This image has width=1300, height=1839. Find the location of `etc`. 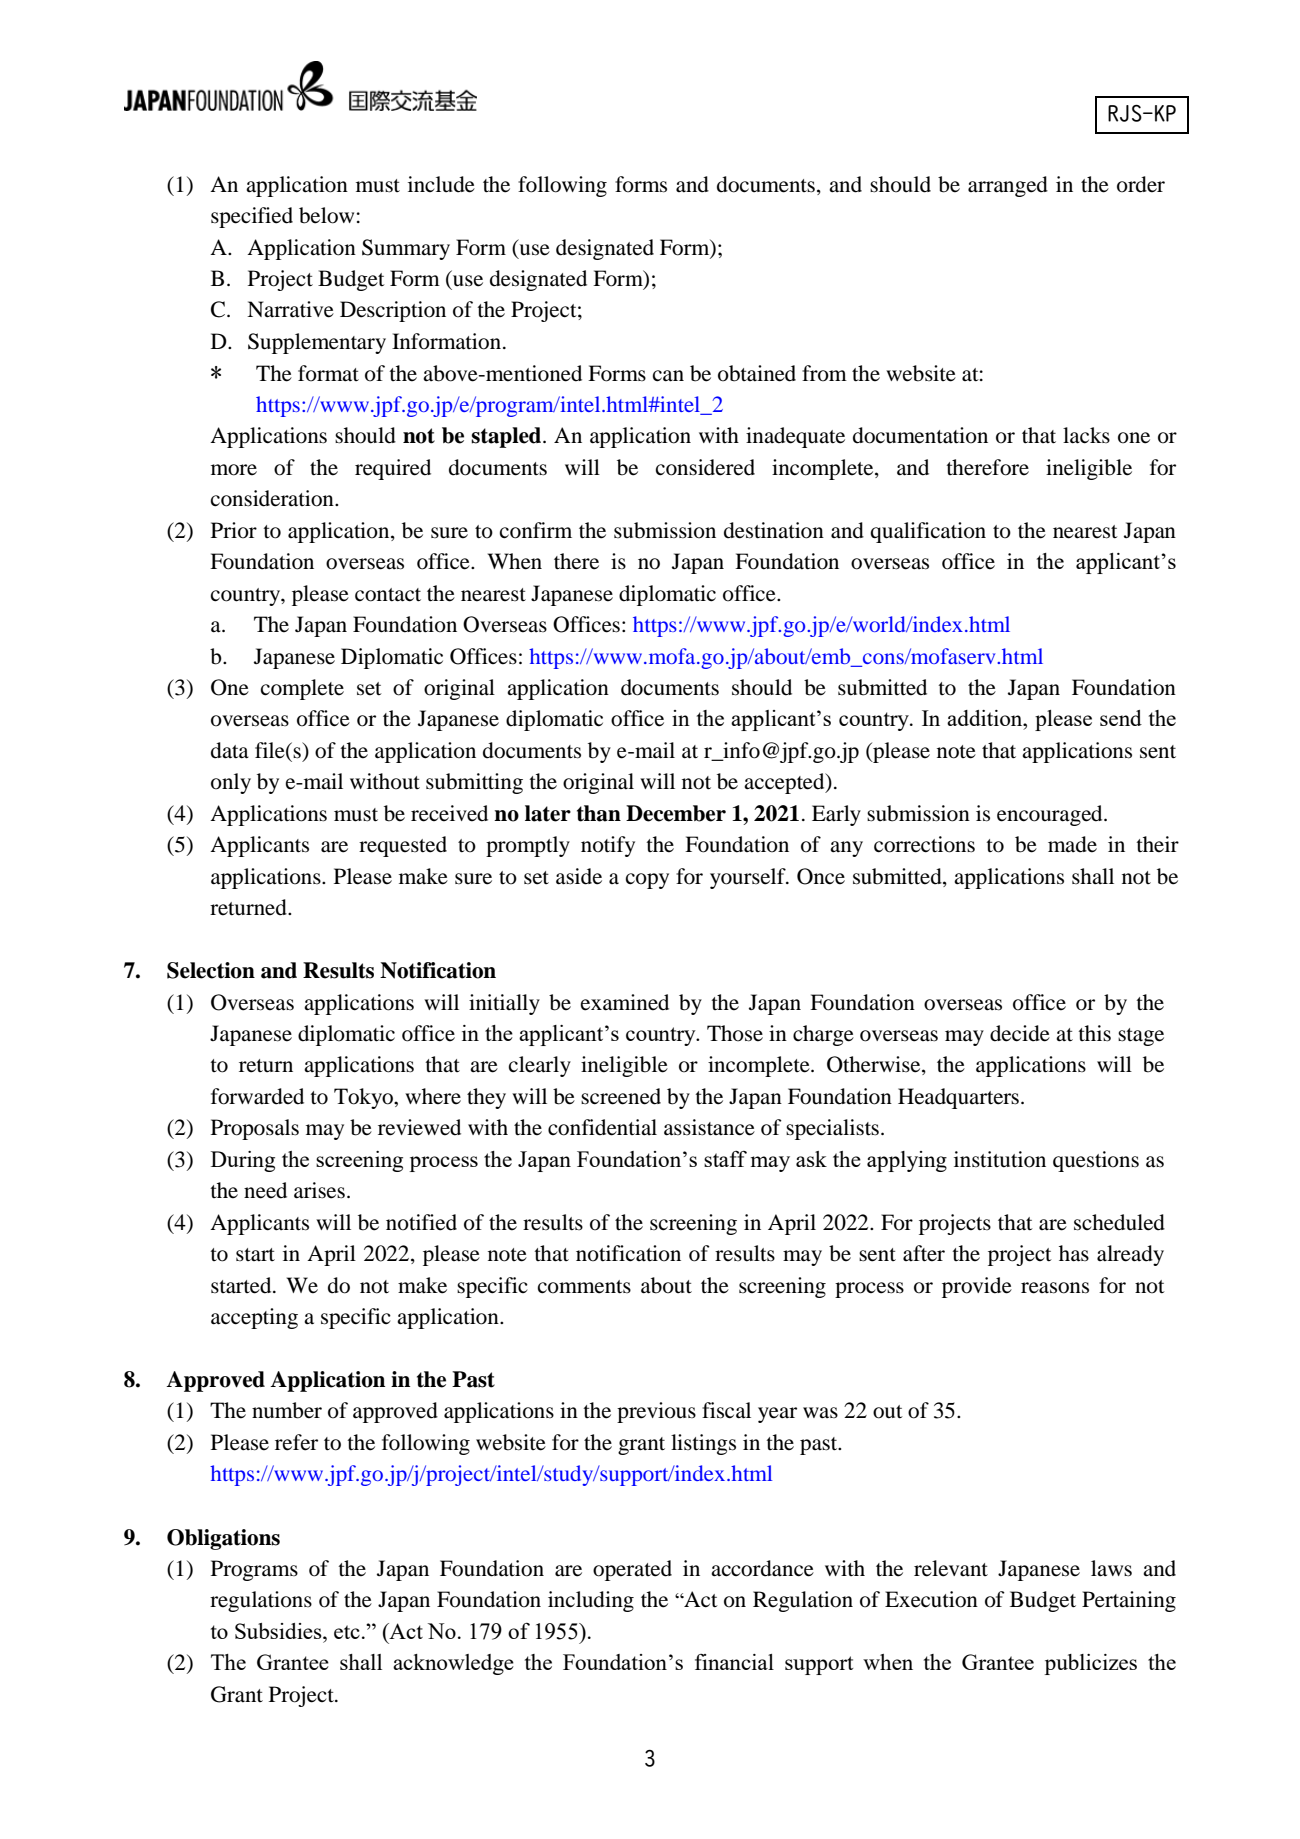

etc is located at coordinates (347, 1632).
